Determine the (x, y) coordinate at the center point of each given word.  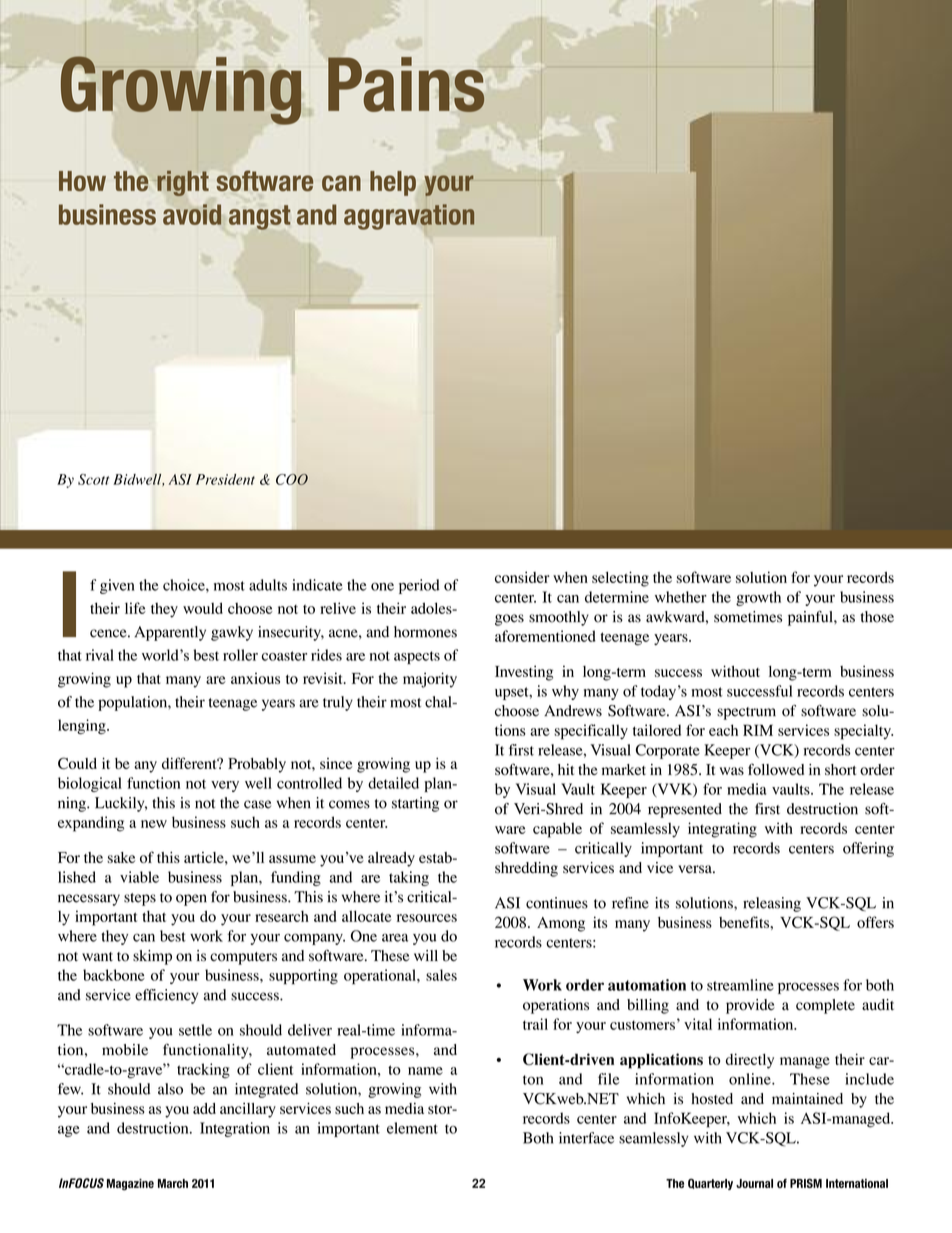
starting (415, 804)
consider (522, 577)
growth (758, 598)
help (393, 183)
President (225, 479)
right (183, 183)
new (154, 824)
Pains (407, 84)
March (173, 1183)
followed (776, 769)
